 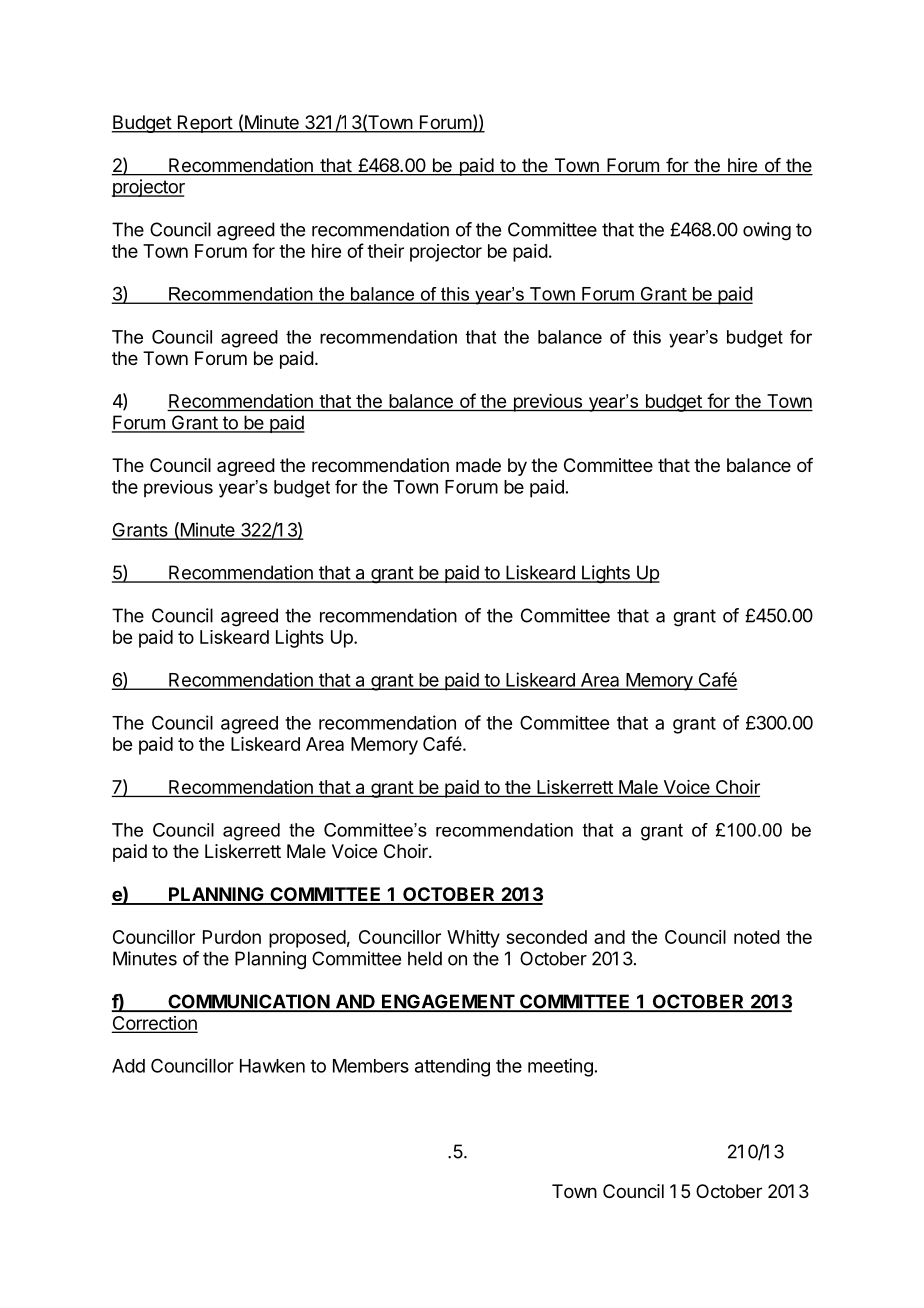 I want to click on their, so click(x=385, y=251).
